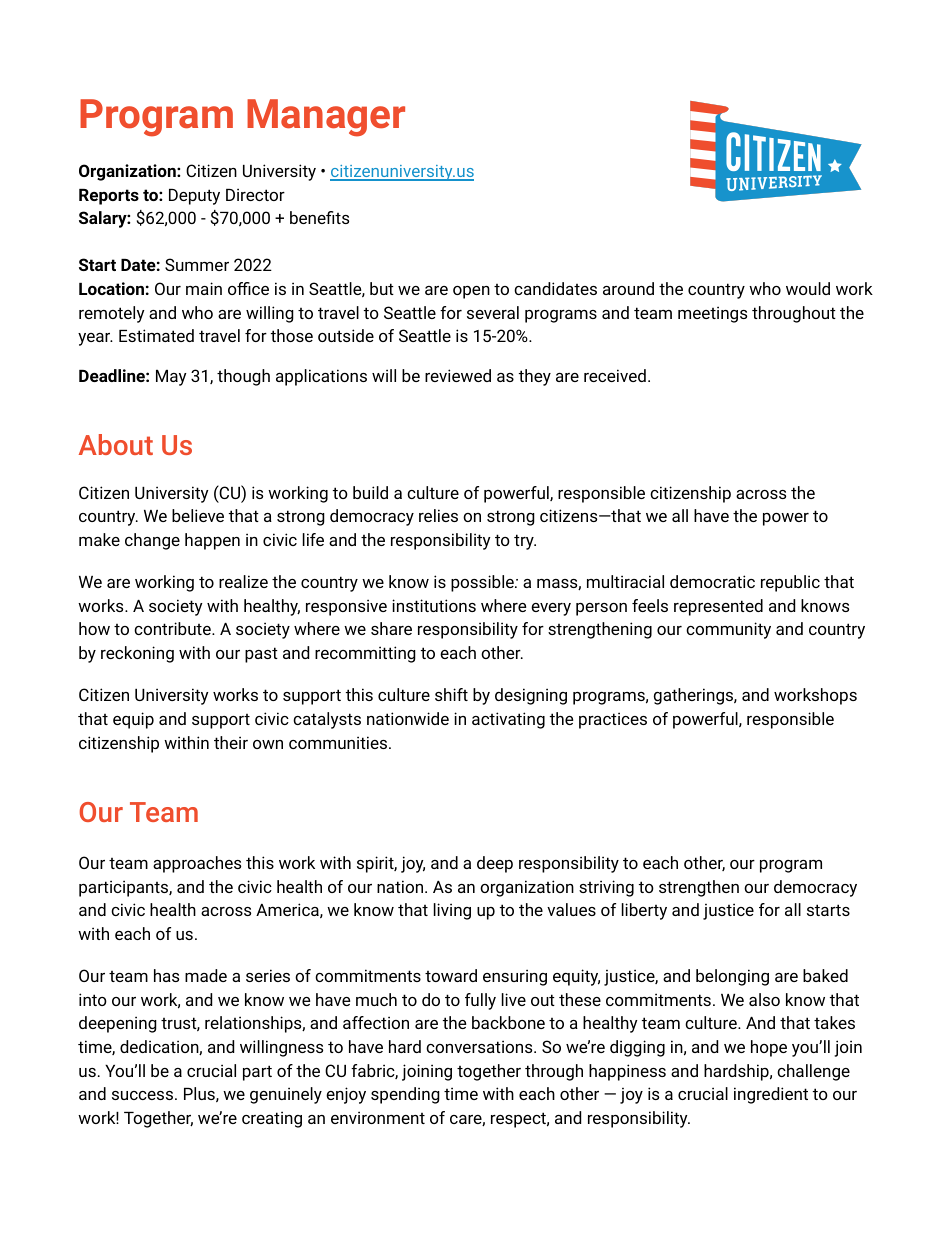  Describe the element at coordinates (644, 911) in the image. I see `liberty` at that location.
